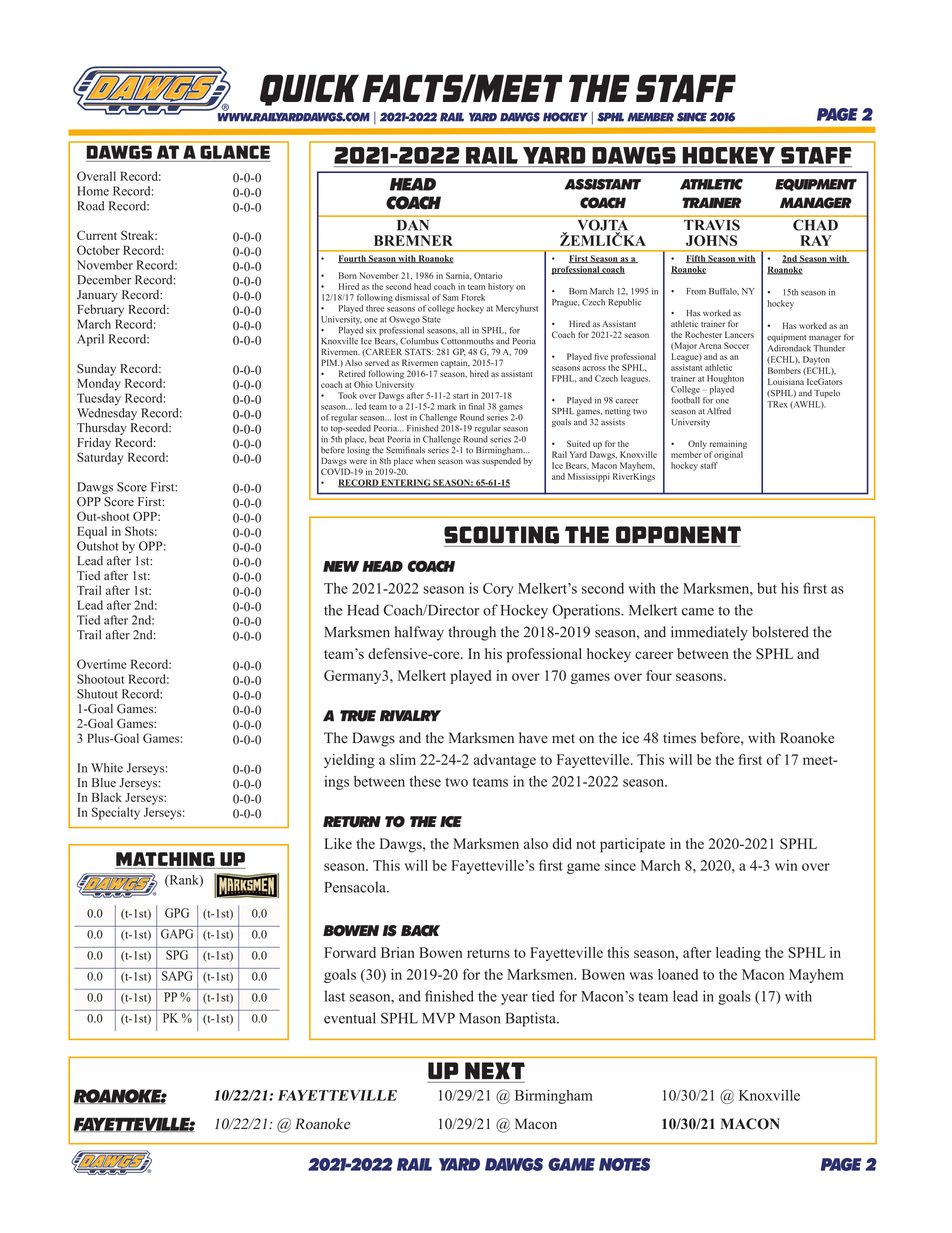 The image size is (952, 1233). What do you see at coordinates (709, 633) in the document?
I see `immediately` at bounding box center [709, 633].
